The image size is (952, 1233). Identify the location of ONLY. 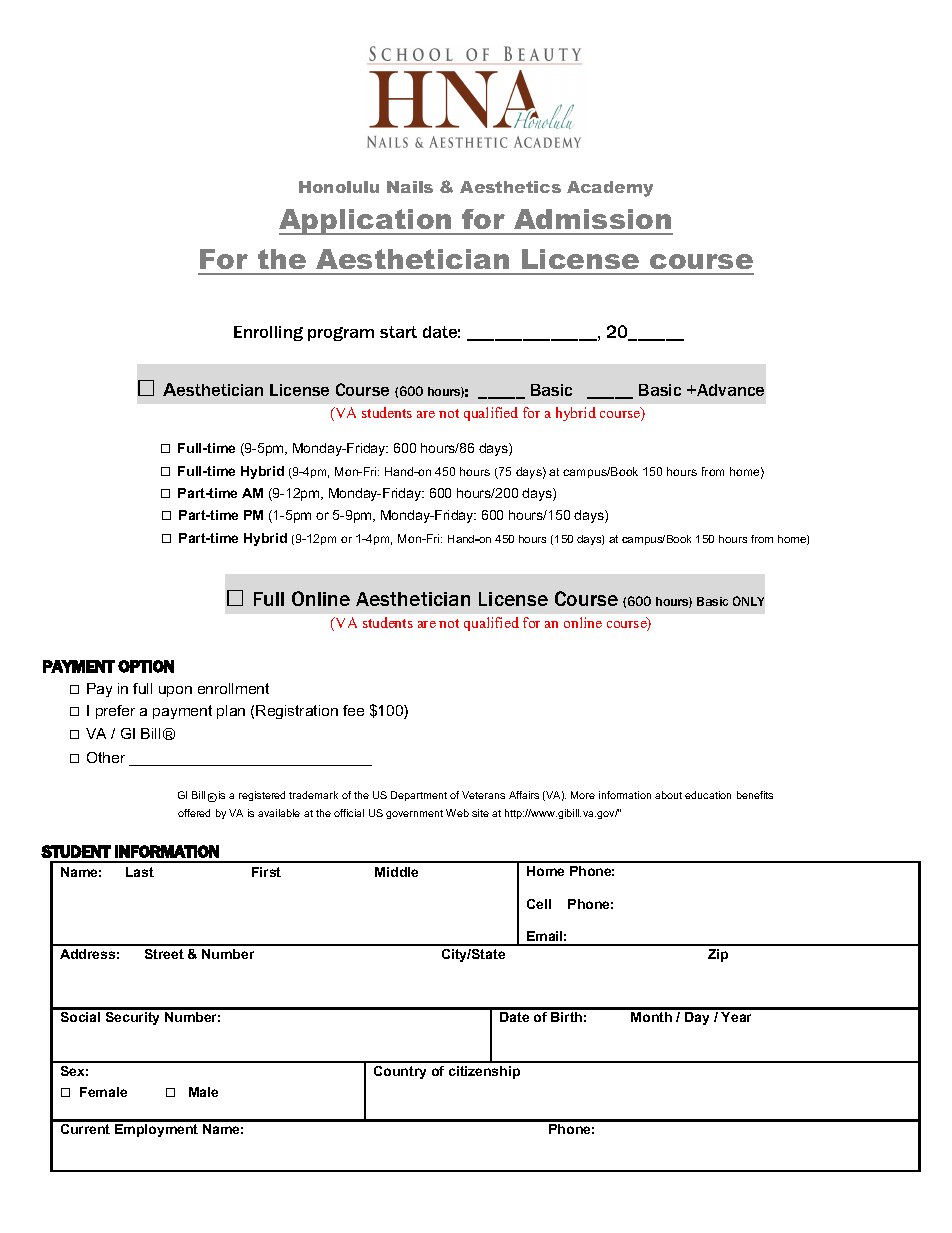
(748, 601).
